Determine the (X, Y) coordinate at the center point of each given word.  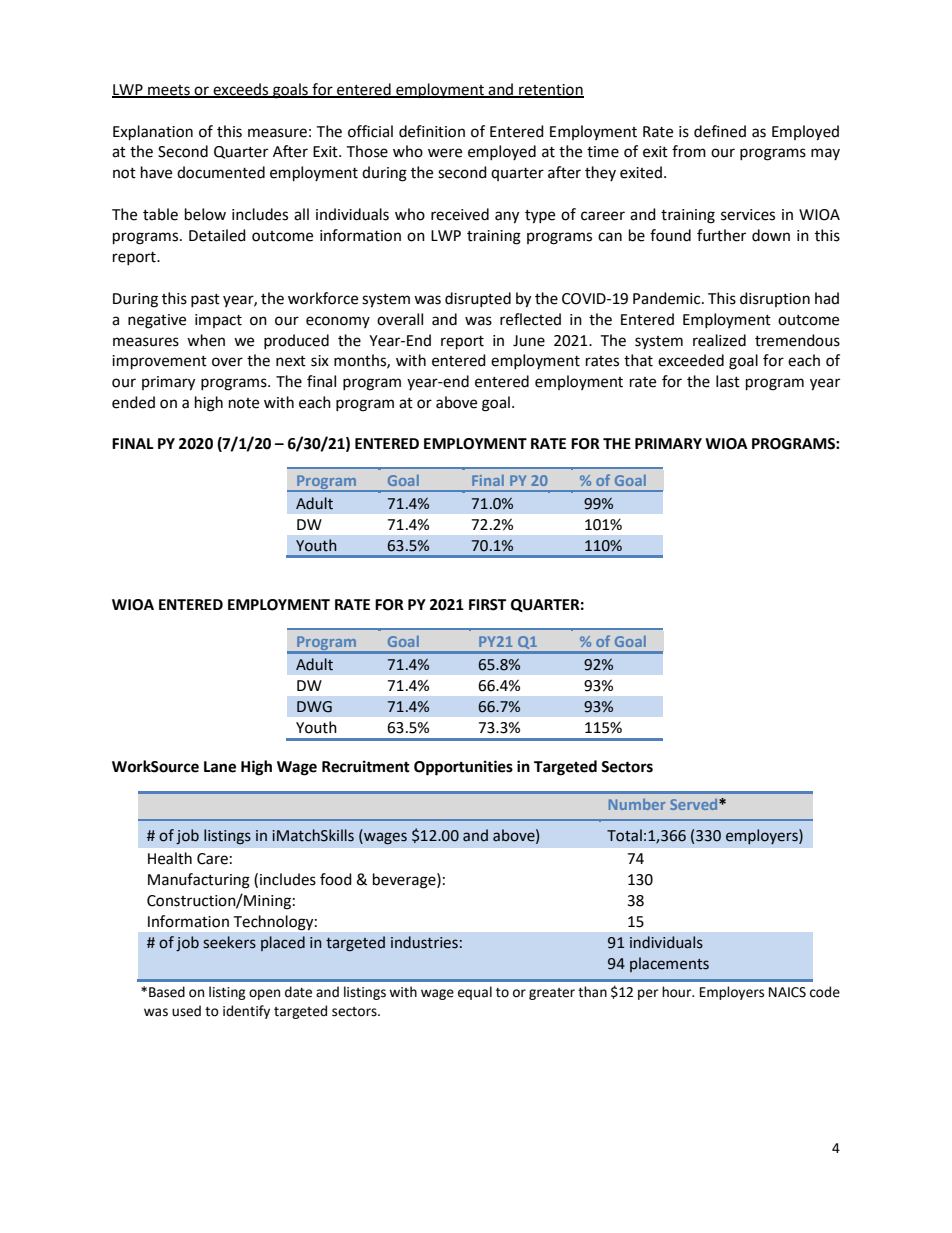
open (264, 994)
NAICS (787, 992)
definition (432, 131)
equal (475, 993)
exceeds (241, 90)
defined (720, 131)
